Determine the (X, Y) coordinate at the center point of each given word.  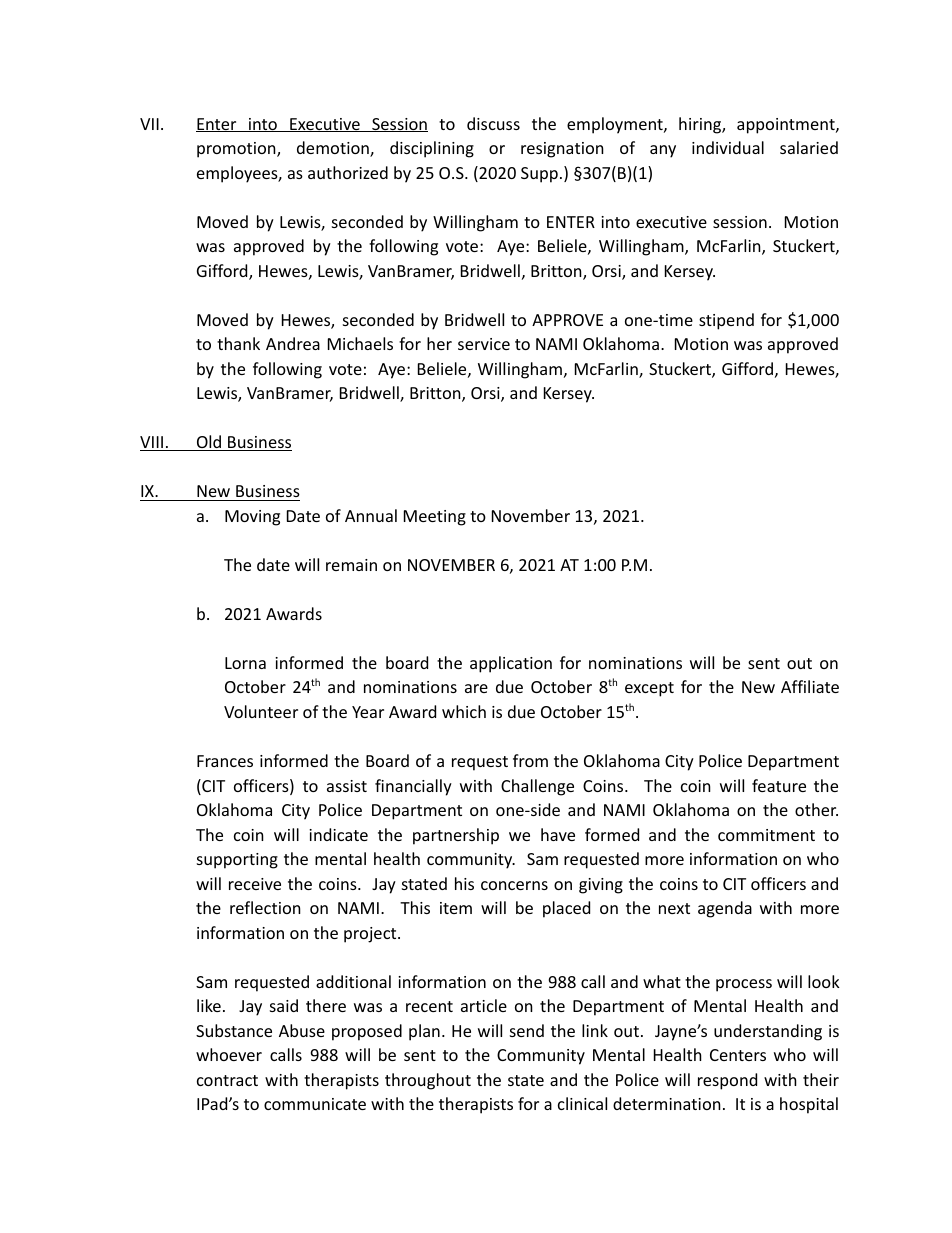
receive (255, 884)
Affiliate (810, 686)
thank (238, 343)
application (511, 664)
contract (227, 1080)
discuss (493, 123)
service (484, 344)
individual (728, 147)
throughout (428, 1081)
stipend (726, 321)
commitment (766, 835)
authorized (348, 172)
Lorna (245, 663)
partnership (456, 836)
